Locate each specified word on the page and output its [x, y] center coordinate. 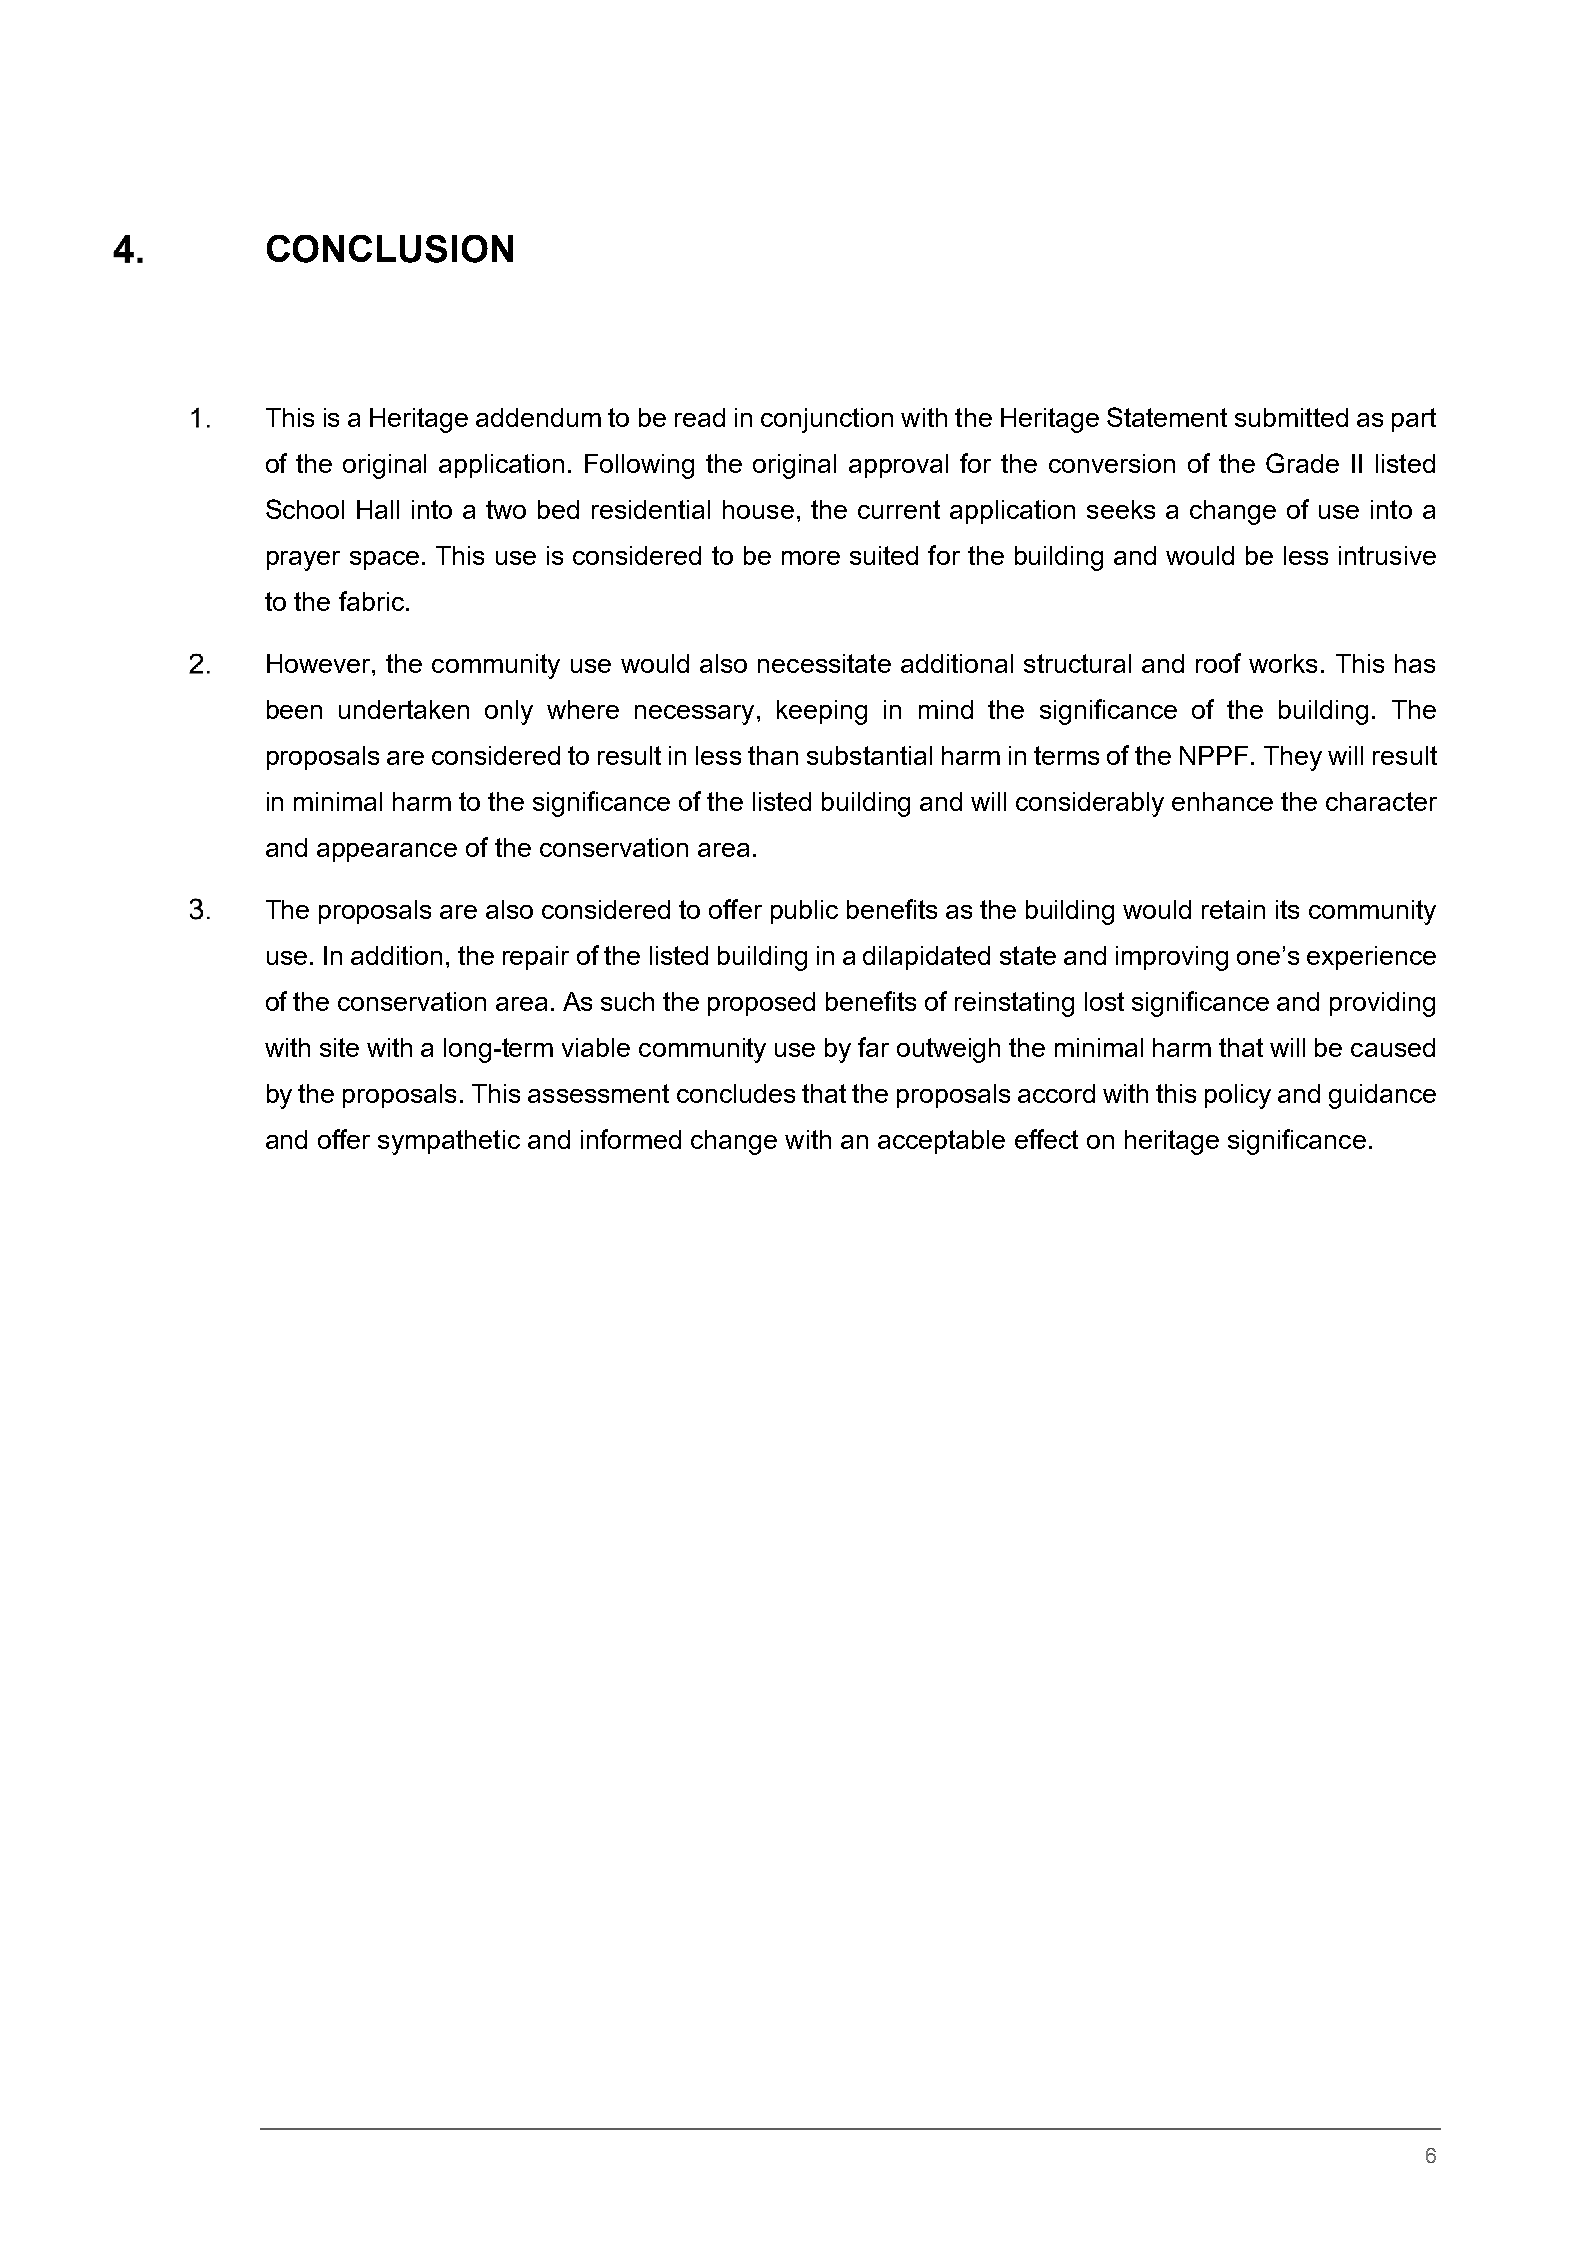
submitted [1291, 417]
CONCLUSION [390, 249]
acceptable [941, 1142]
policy [1238, 1096]
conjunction [827, 420]
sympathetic [449, 1142]
